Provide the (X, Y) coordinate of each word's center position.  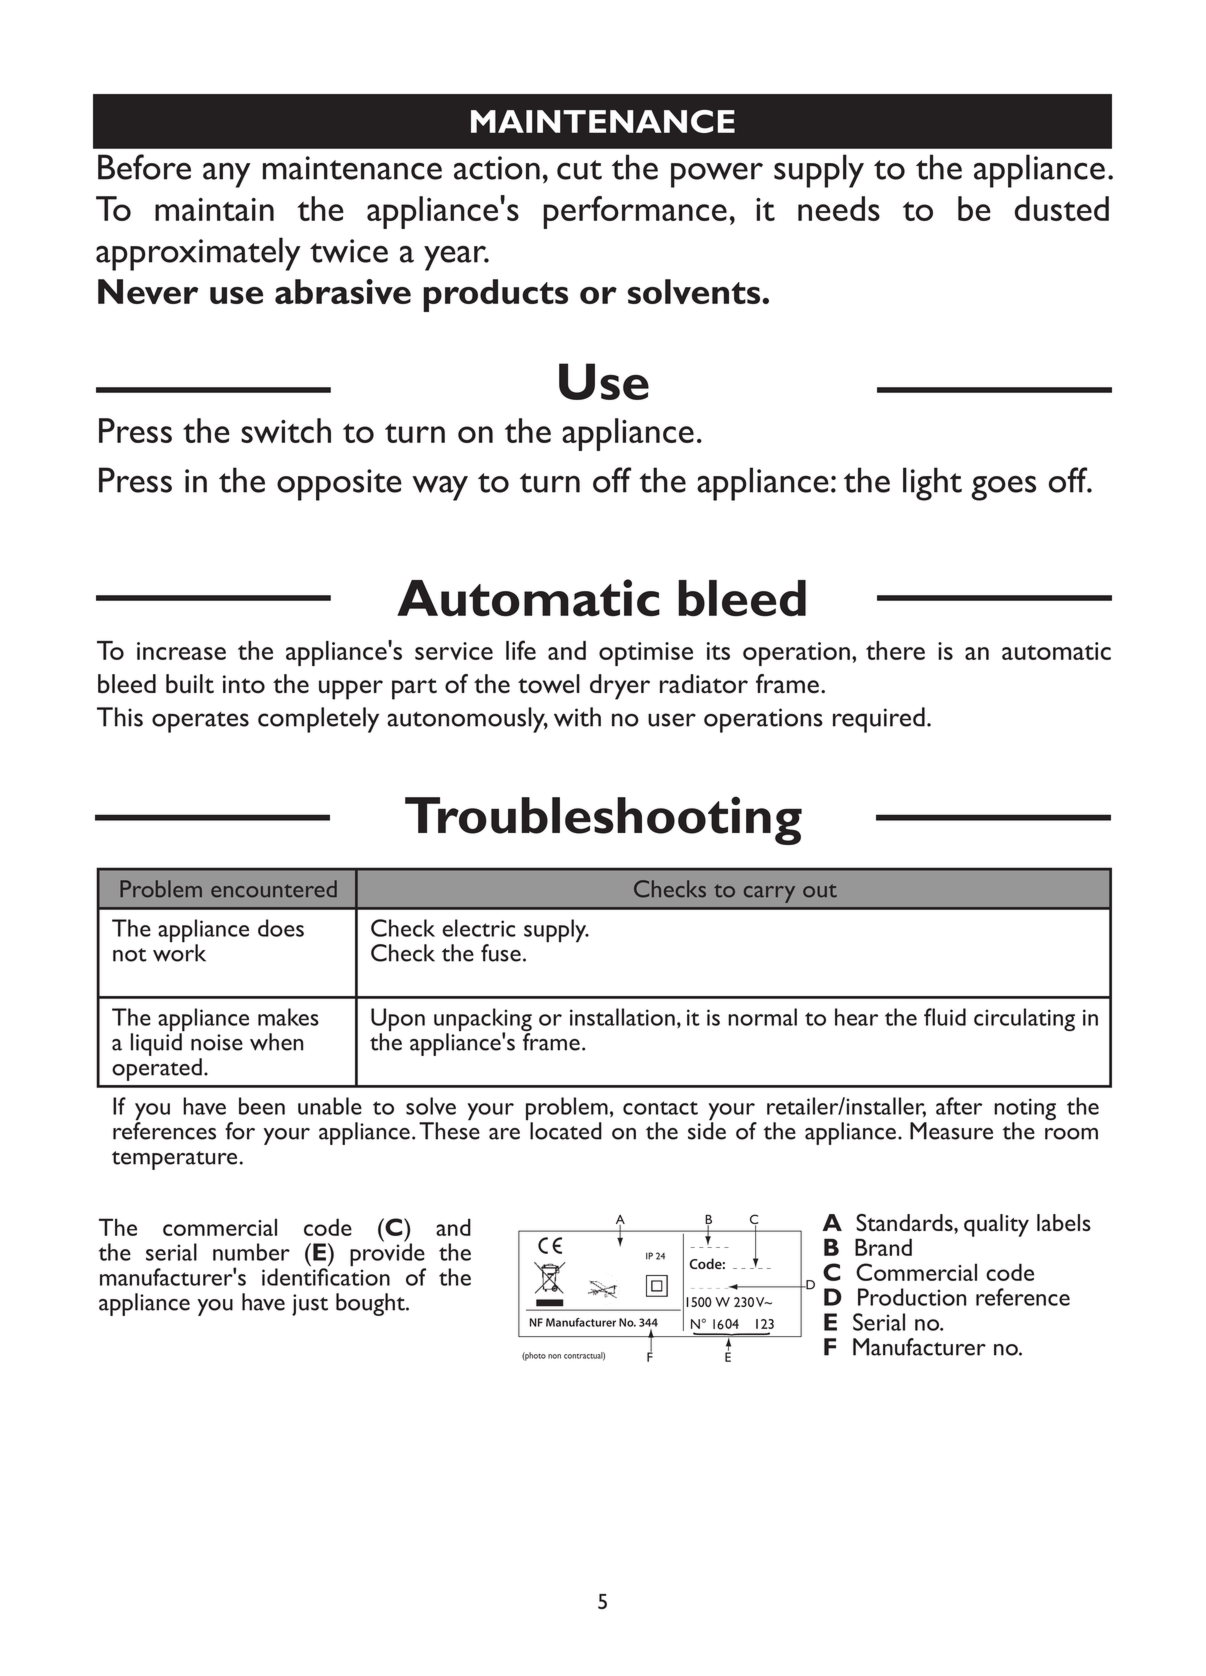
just (310, 1305)
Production (912, 1297)
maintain (214, 209)
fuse (501, 953)
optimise (646, 654)
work (179, 952)
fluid (945, 1017)
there (895, 650)
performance (635, 212)
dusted (1062, 208)
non (554, 1356)
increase (181, 651)
